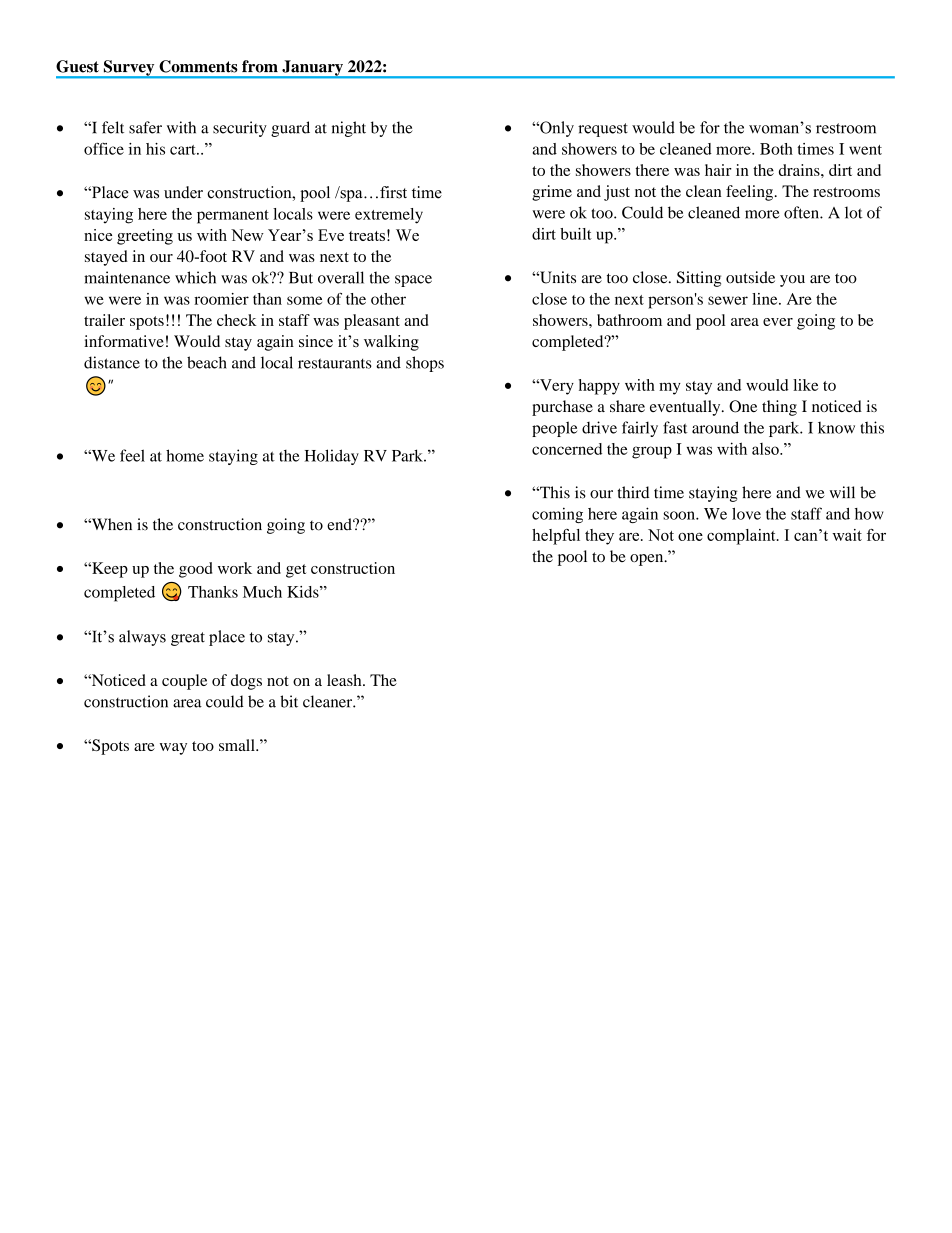 This screenshot has height=1233, width=952. Describe the element at coordinates (556, 129) in the screenshot. I see `Only` at that location.
